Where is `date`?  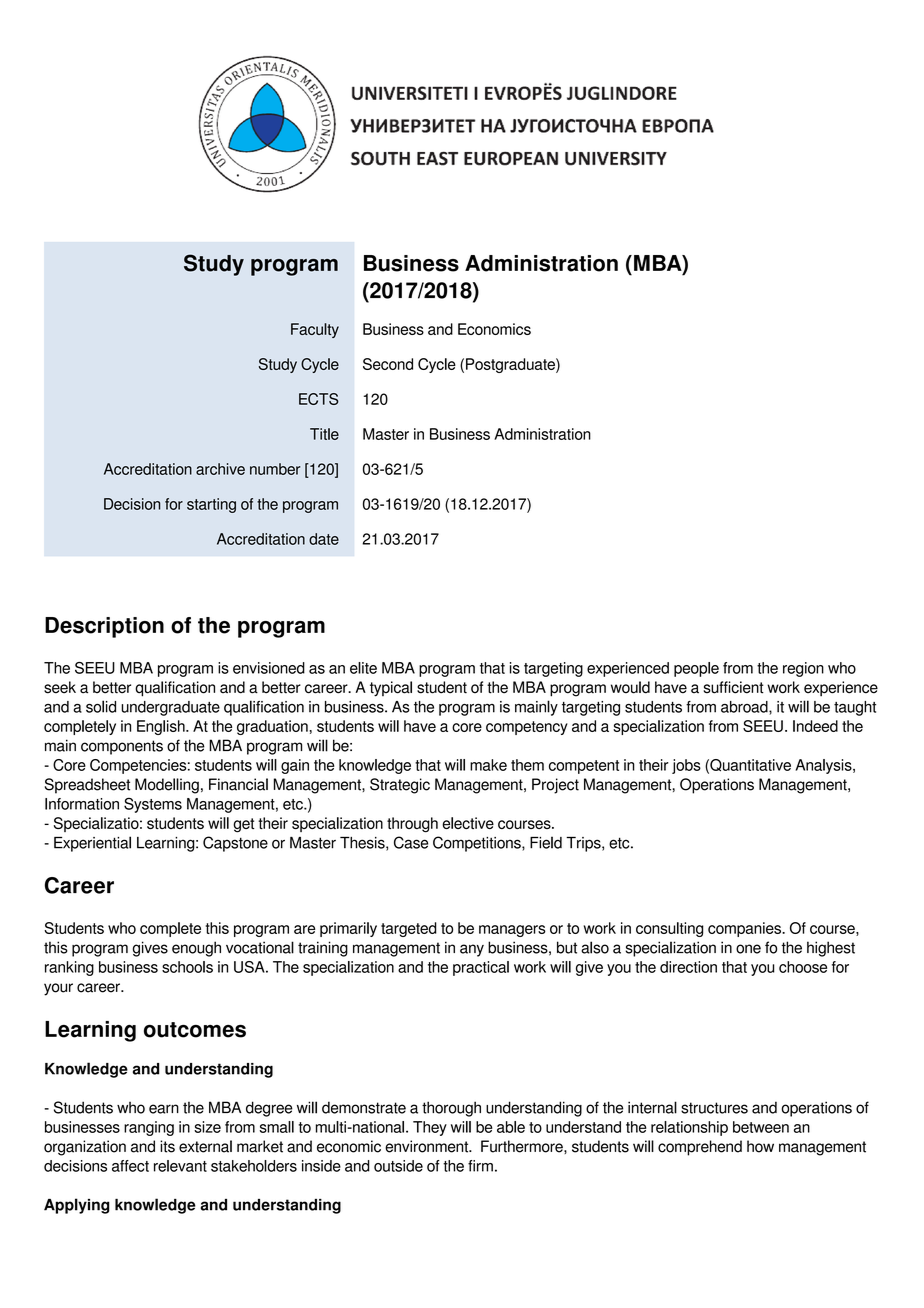 date is located at coordinates (324, 539).
